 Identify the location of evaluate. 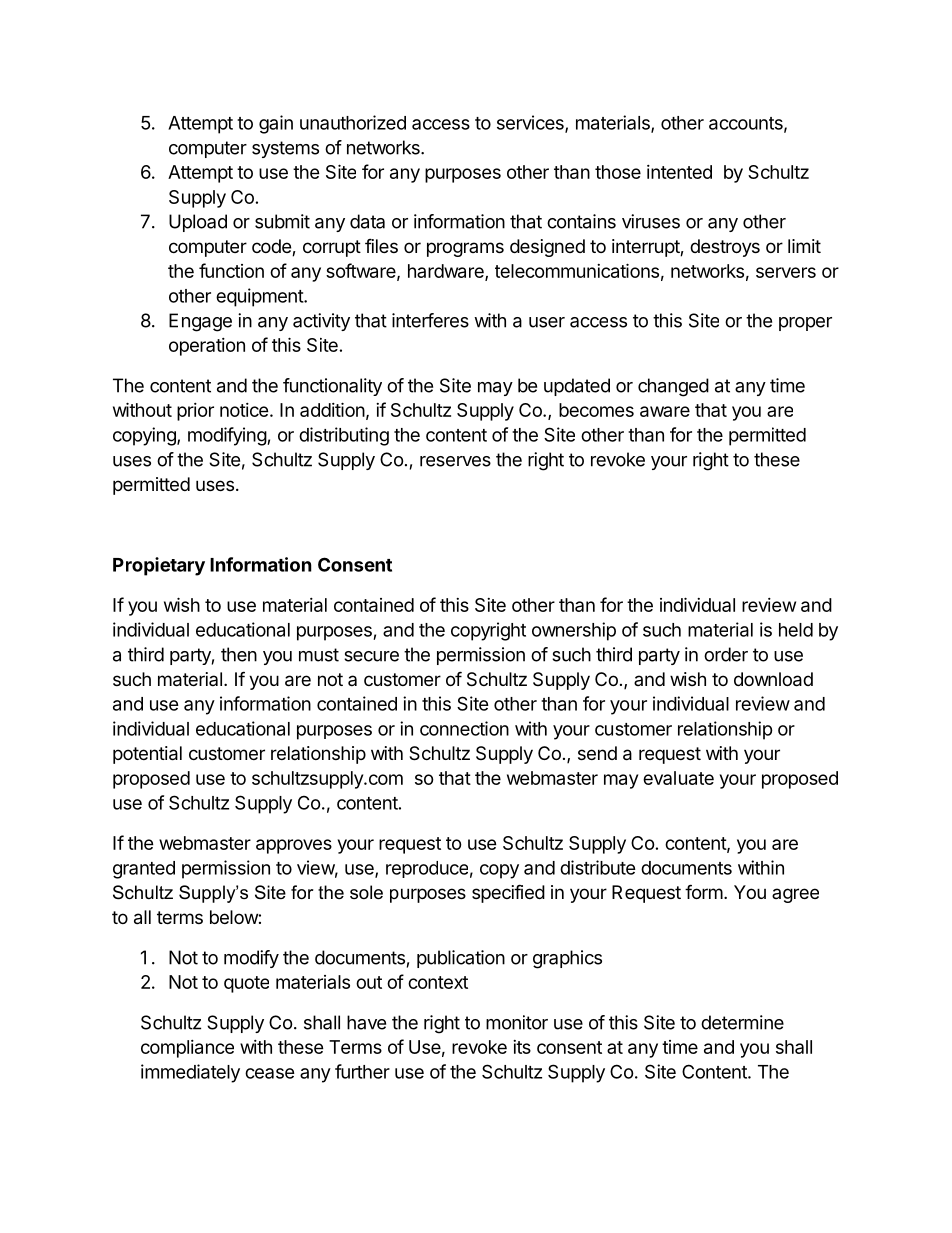
(678, 778).
